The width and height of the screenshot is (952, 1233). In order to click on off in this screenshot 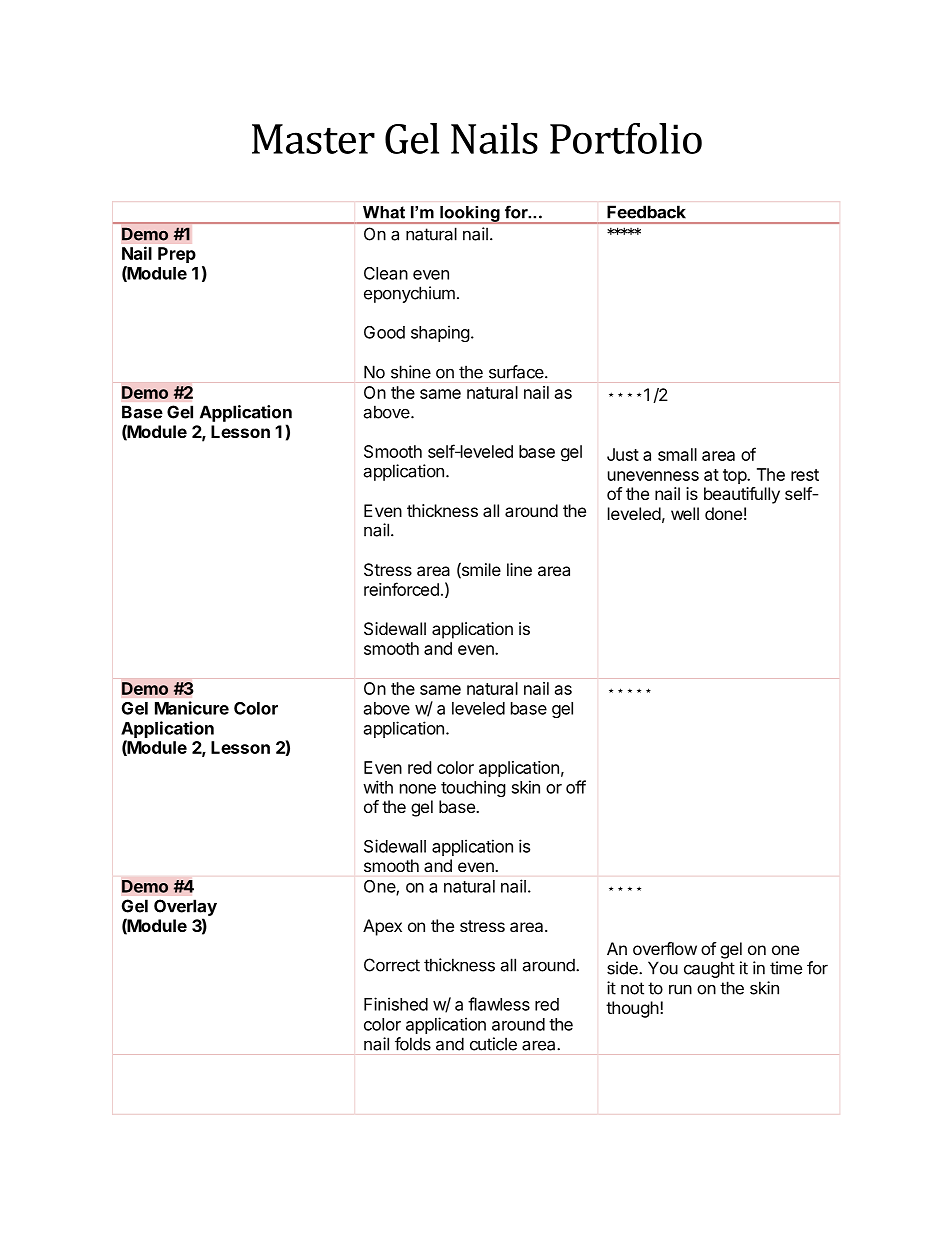, I will do `click(576, 787)`.
